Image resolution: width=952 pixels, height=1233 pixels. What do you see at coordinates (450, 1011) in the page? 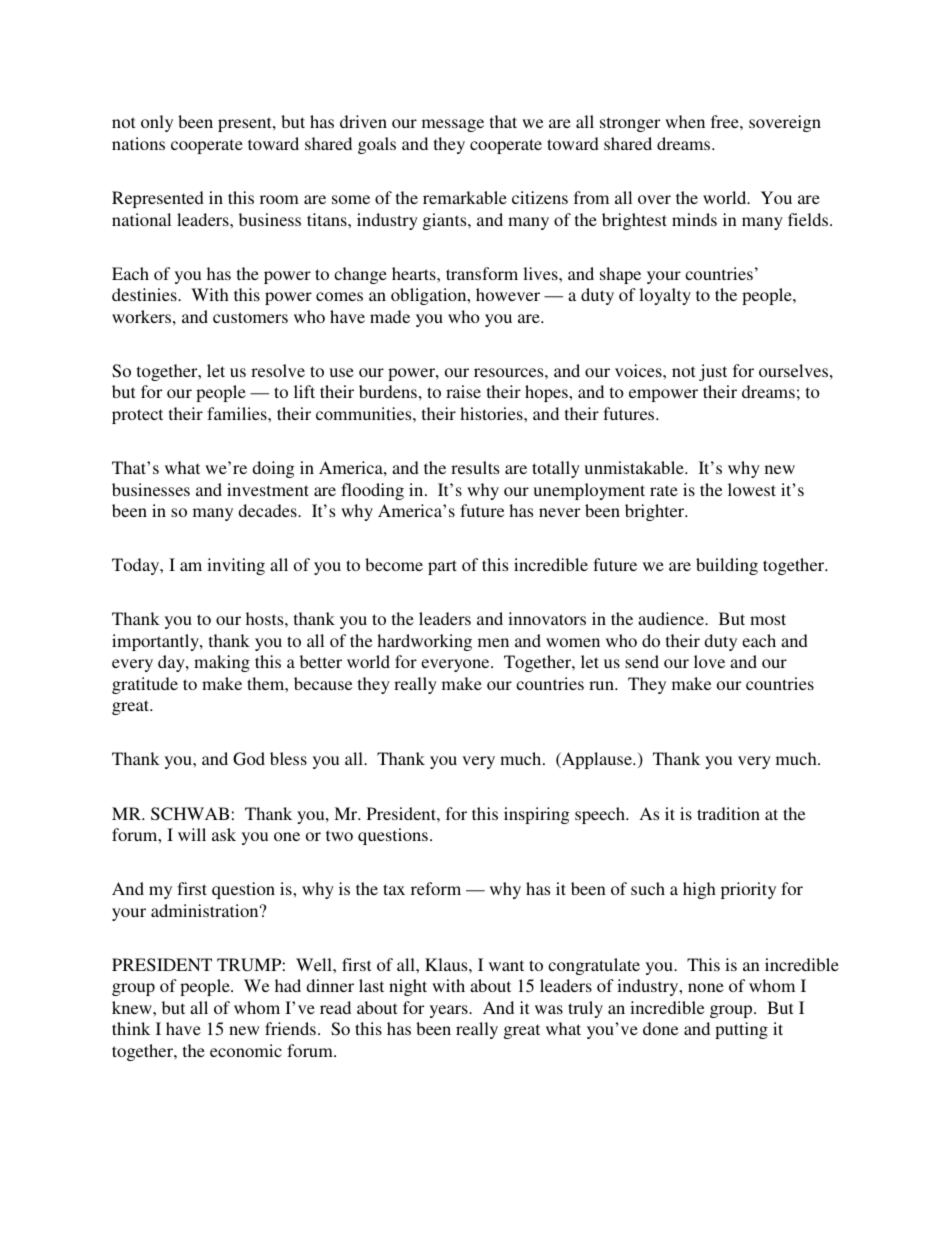
I see `years` at bounding box center [450, 1011].
